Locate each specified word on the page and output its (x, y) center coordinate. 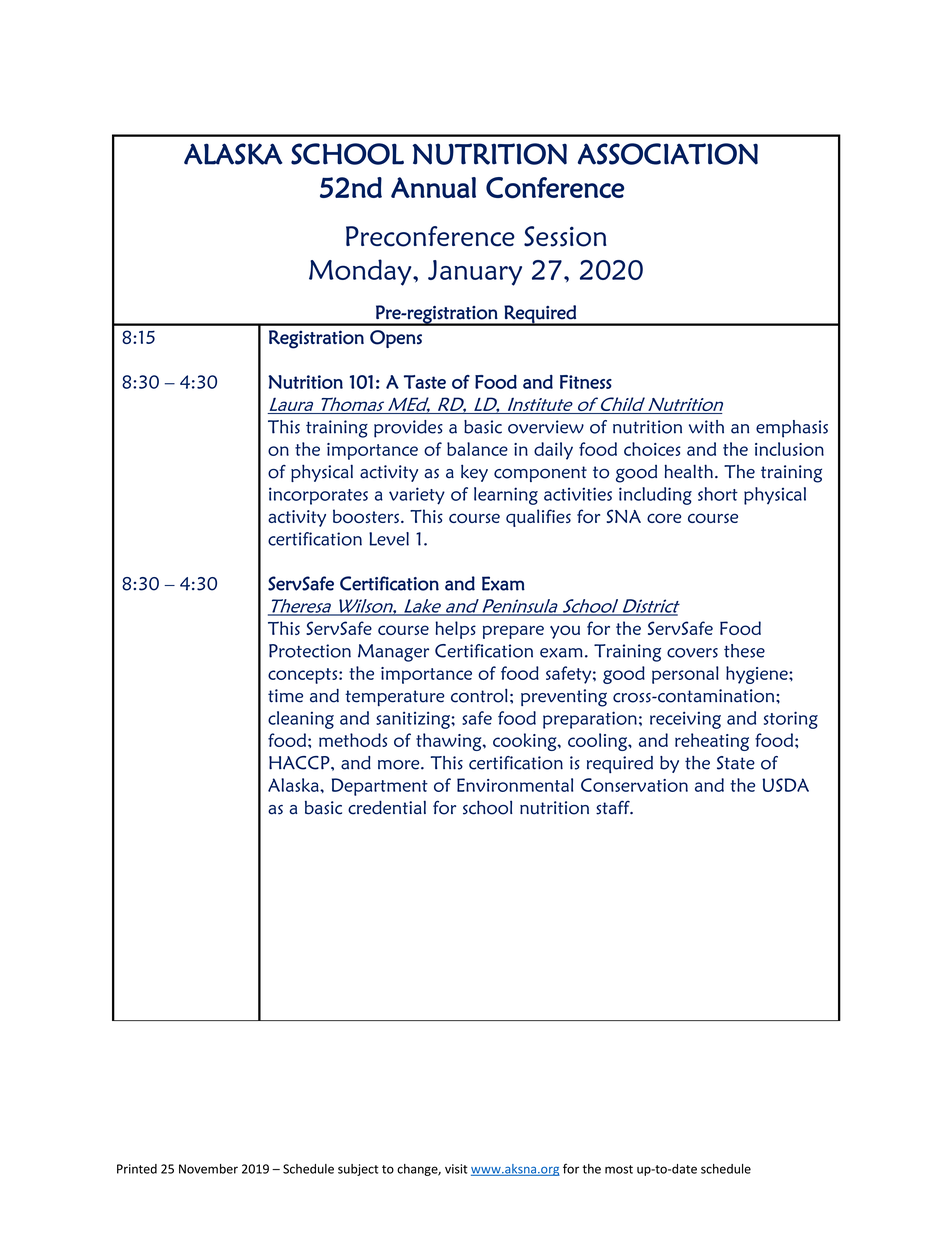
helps (456, 630)
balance (477, 449)
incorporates (318, 496)
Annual (433, 187)
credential (387, 807)
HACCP (300, 763)
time (285, 696)
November (208, 1169)
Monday (361, 272)
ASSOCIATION (668, 154)
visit (456, 1169)
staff (614, 807)
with (706, 427)
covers (692, 653)
